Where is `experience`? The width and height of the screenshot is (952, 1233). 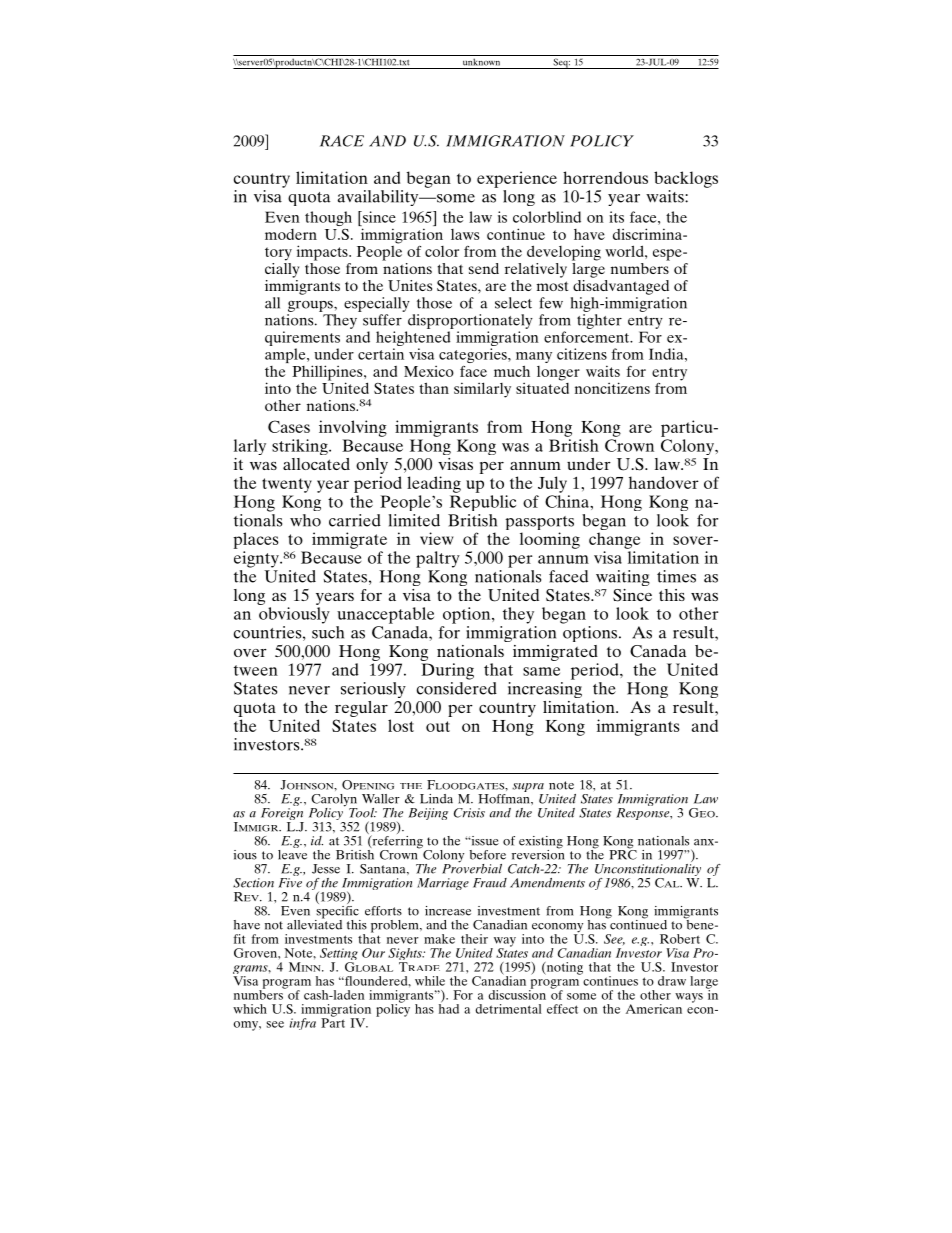 experience is located at coordinates (517, 179).
